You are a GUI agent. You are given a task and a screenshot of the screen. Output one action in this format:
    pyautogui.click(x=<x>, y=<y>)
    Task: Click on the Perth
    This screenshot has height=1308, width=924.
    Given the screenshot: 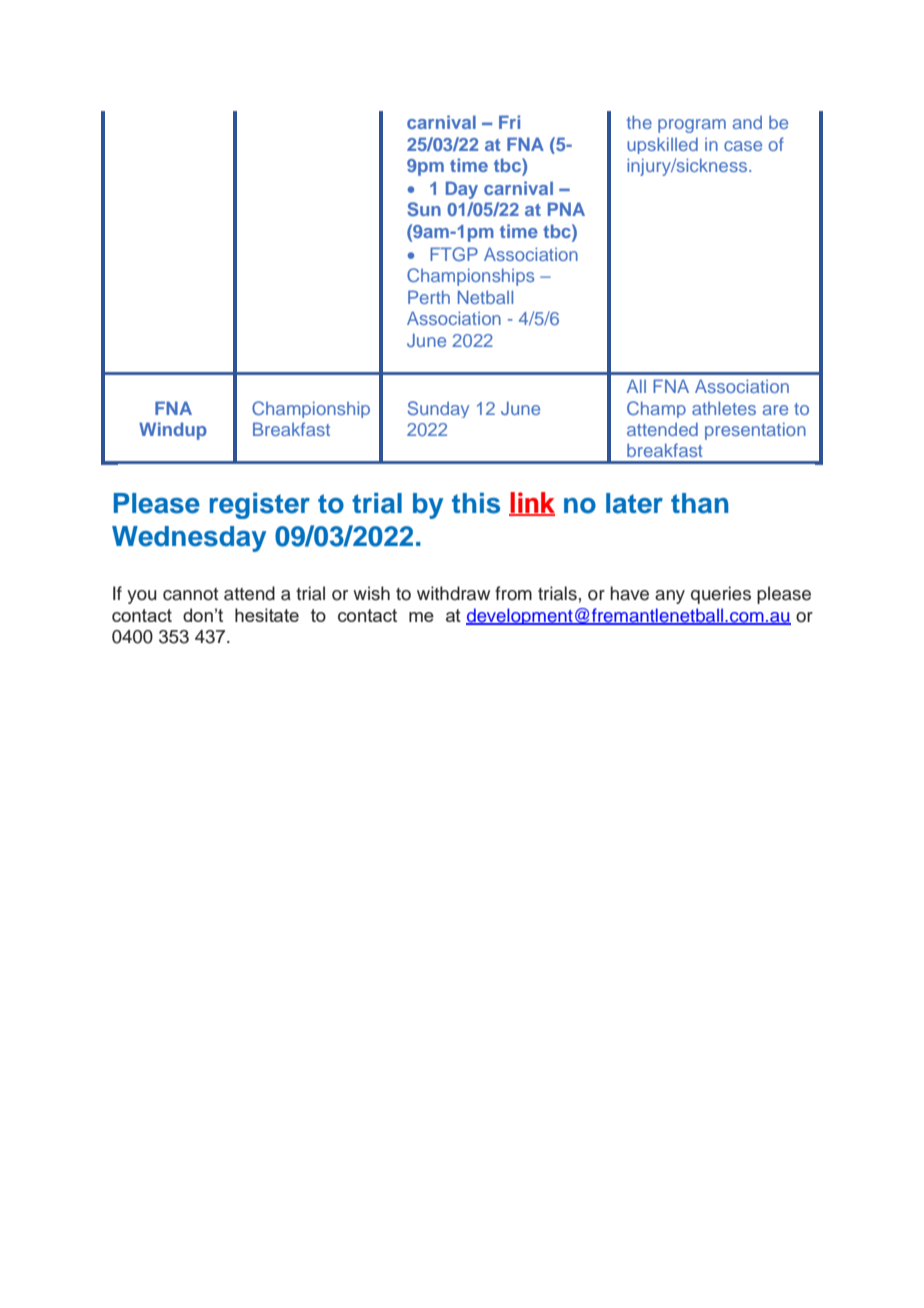 What is the action you would take?
    pyautogui.click(x=429, y=297)
